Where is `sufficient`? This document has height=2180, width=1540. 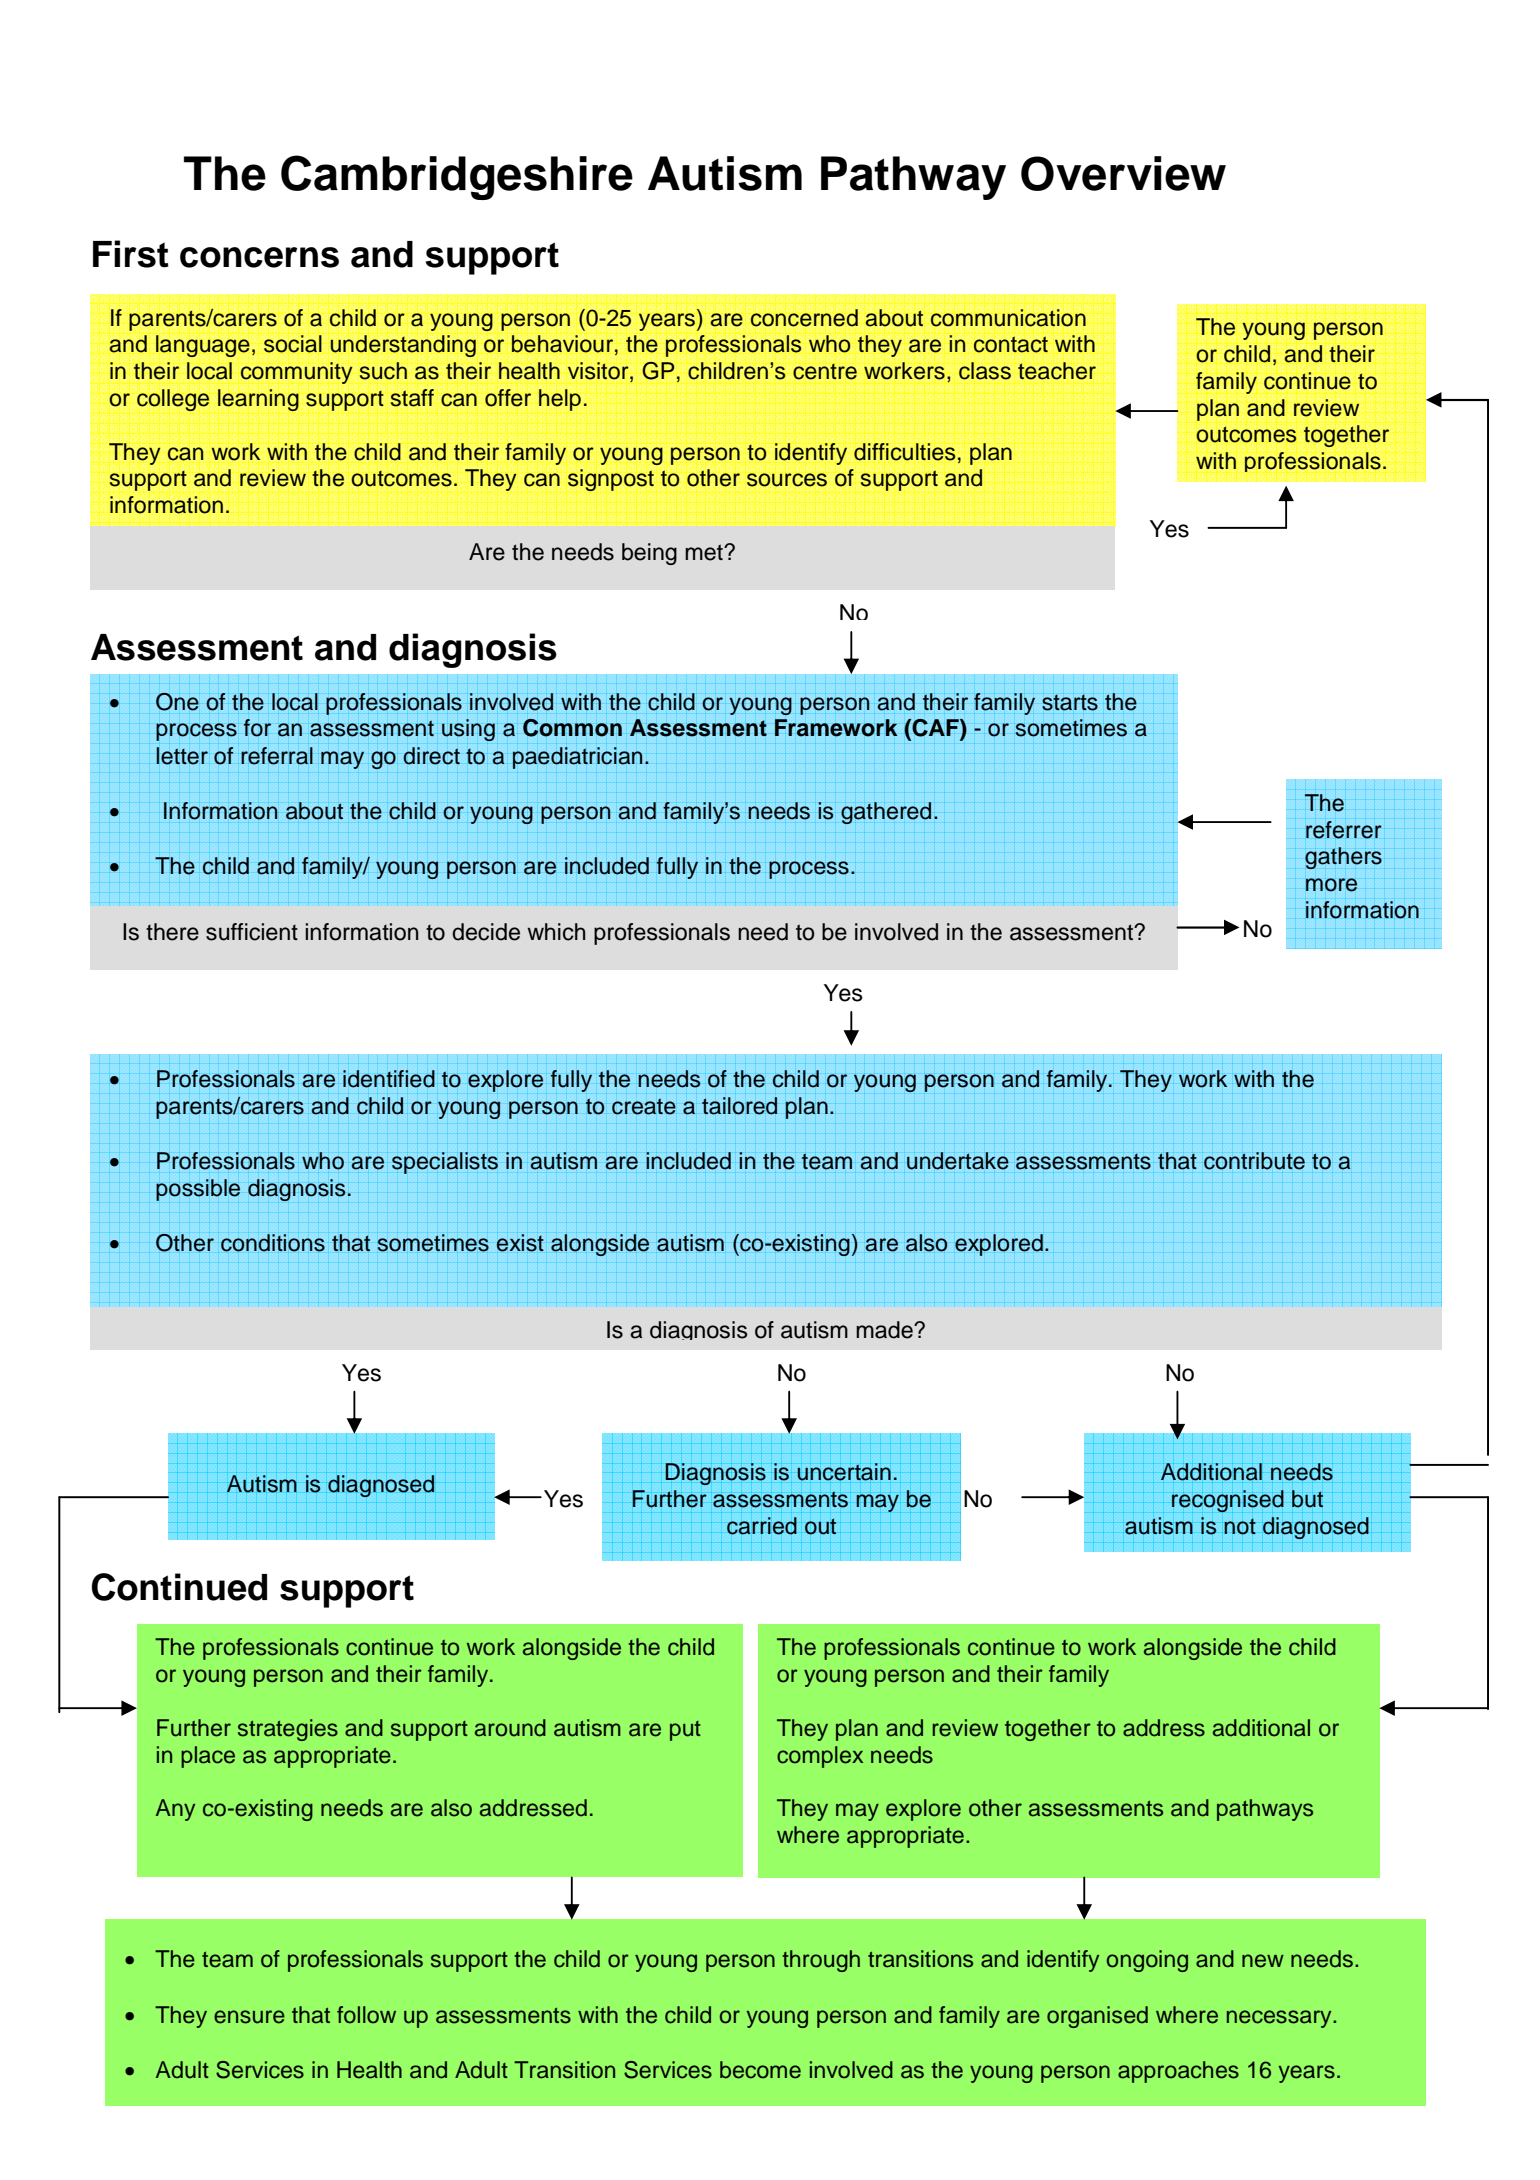 sufficient is located at coordinates (252, 932).
